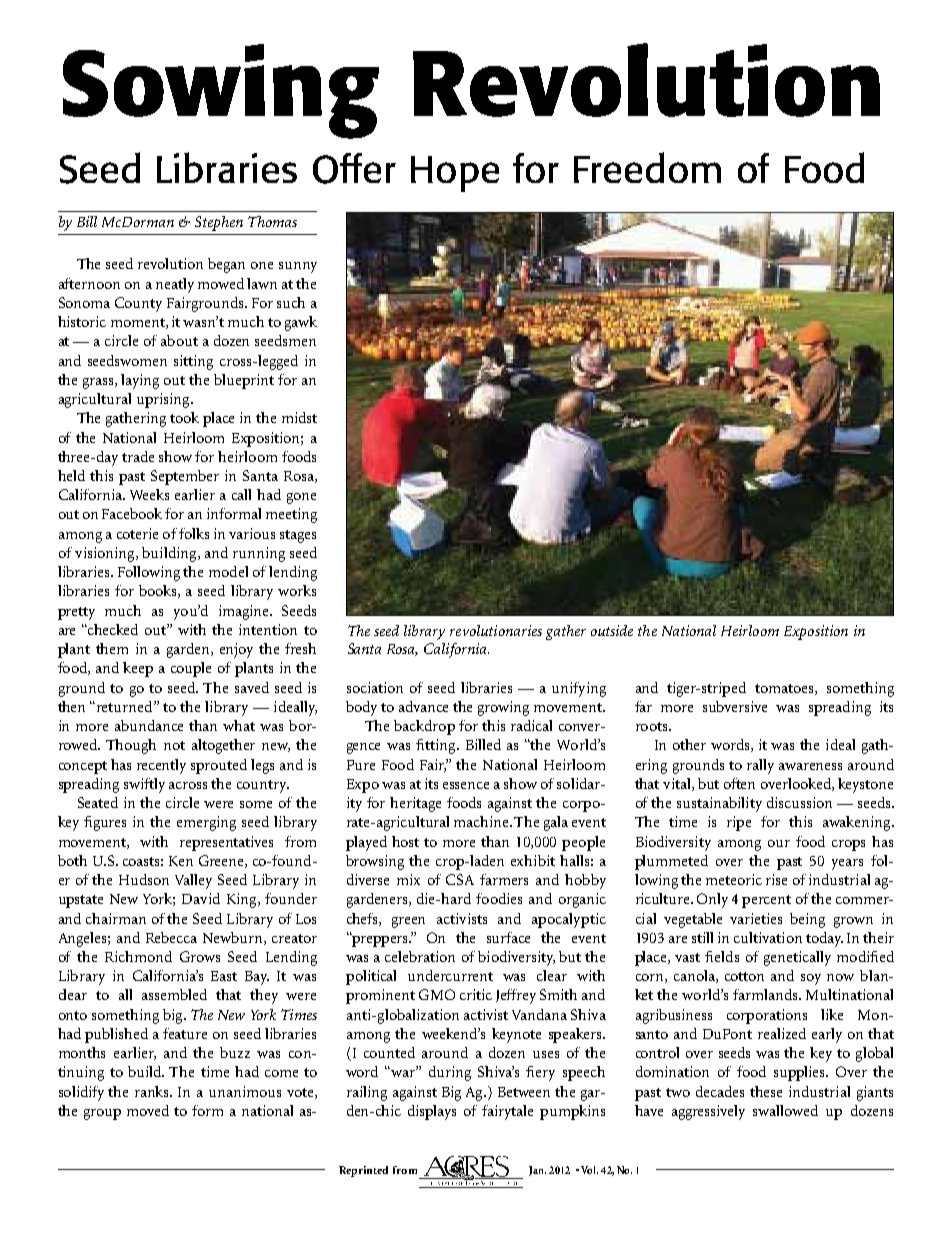 Image resolution: width=952 pixels, height=1241 pixels. I want to click on September, so click(185, 477).
